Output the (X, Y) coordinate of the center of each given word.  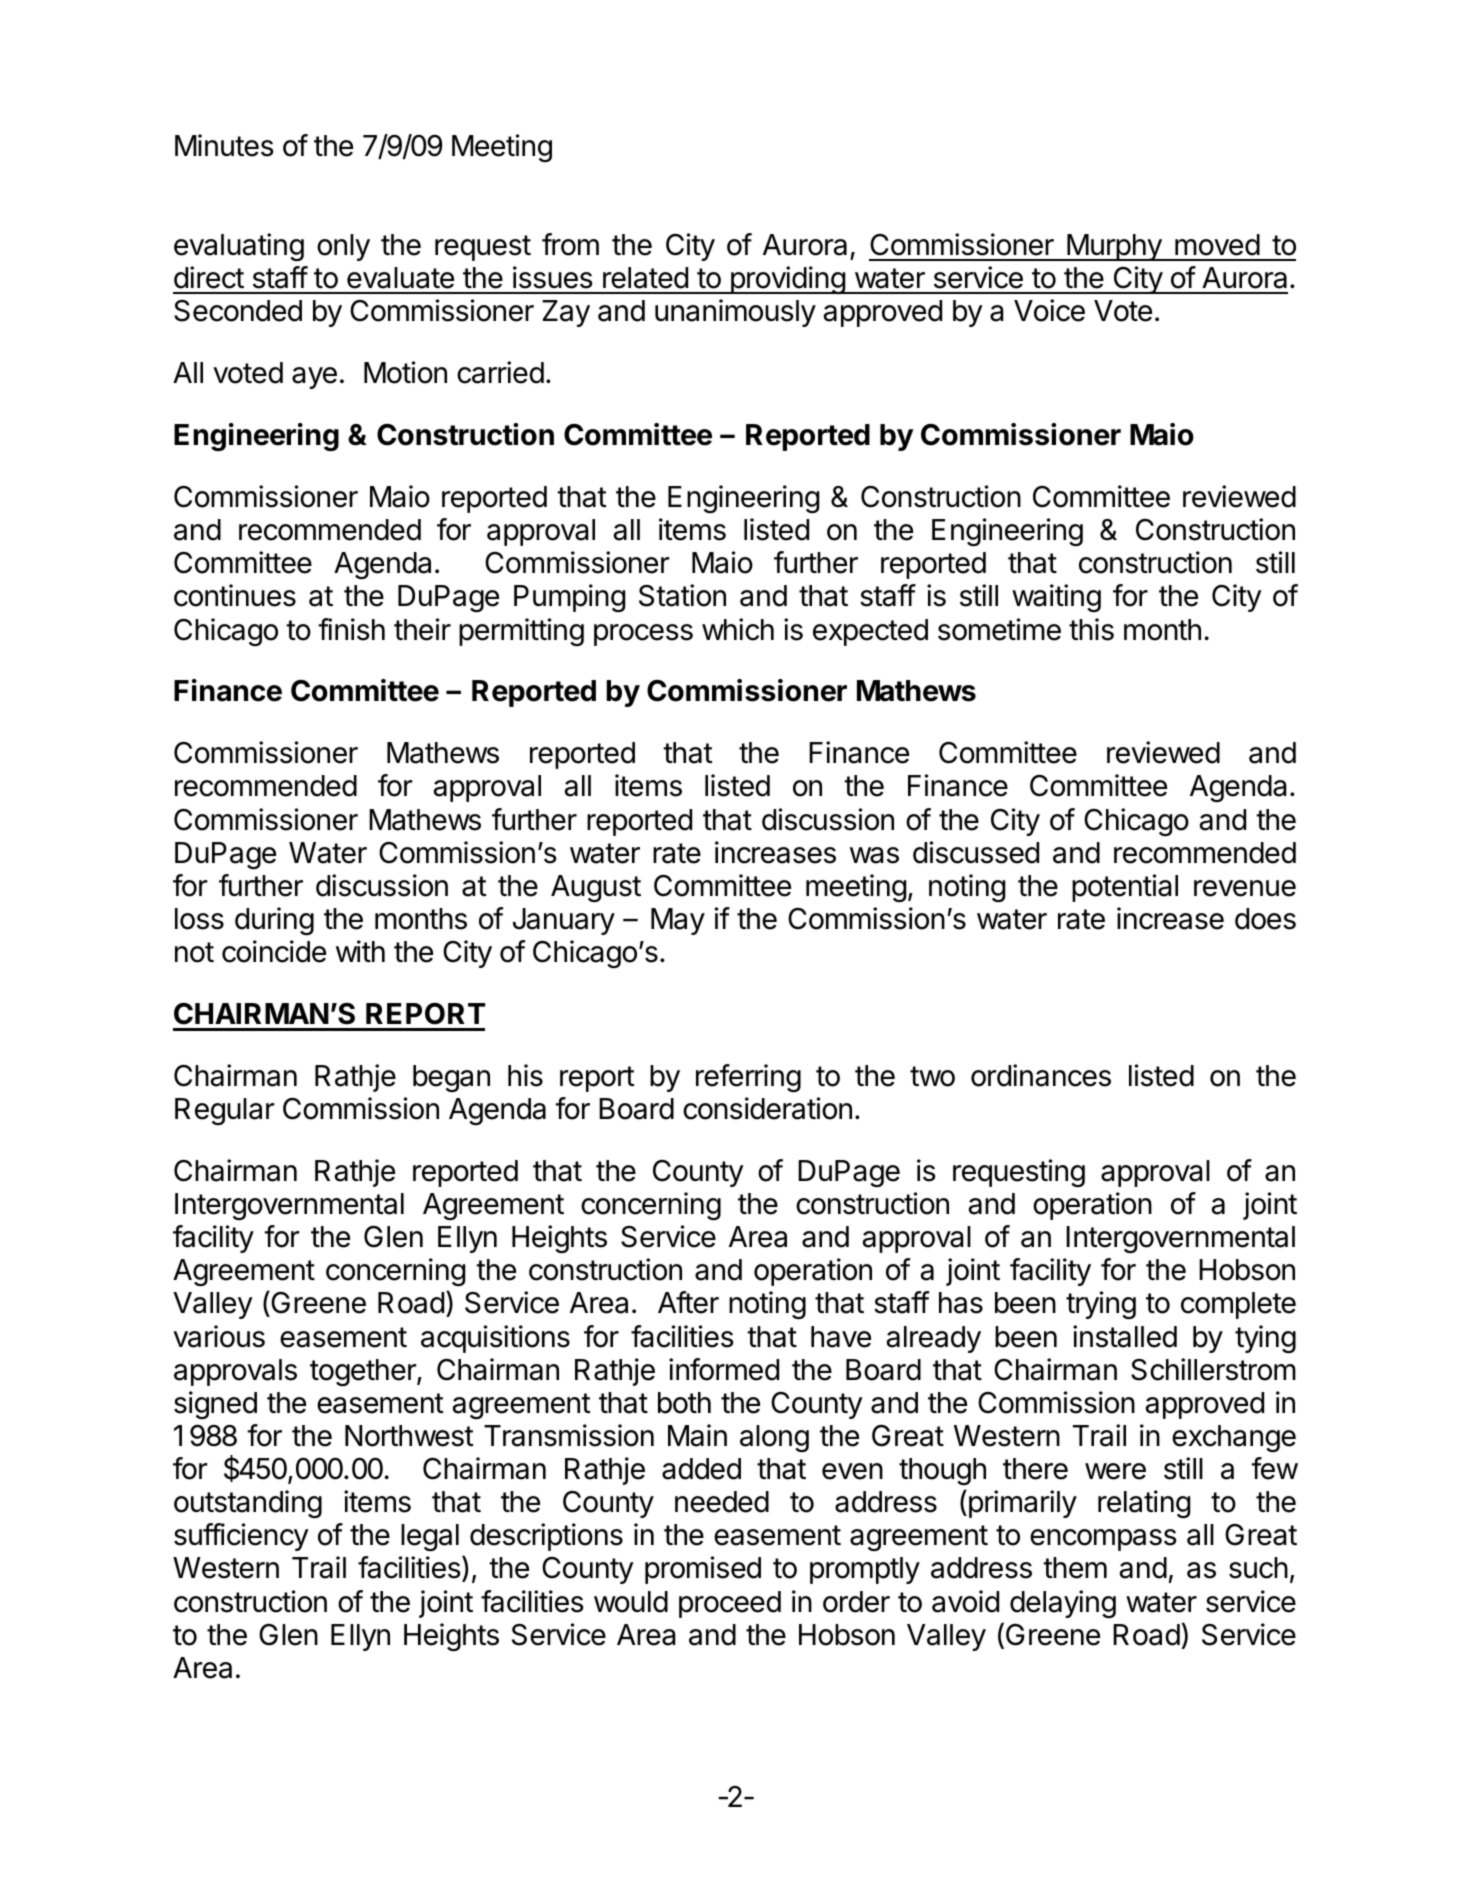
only (343, 247)
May (678, 921)
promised (703, 1570)
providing (787, 280)
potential (1125, 888)
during (274, 921)
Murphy (1114, 247)
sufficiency (241, 1537)
